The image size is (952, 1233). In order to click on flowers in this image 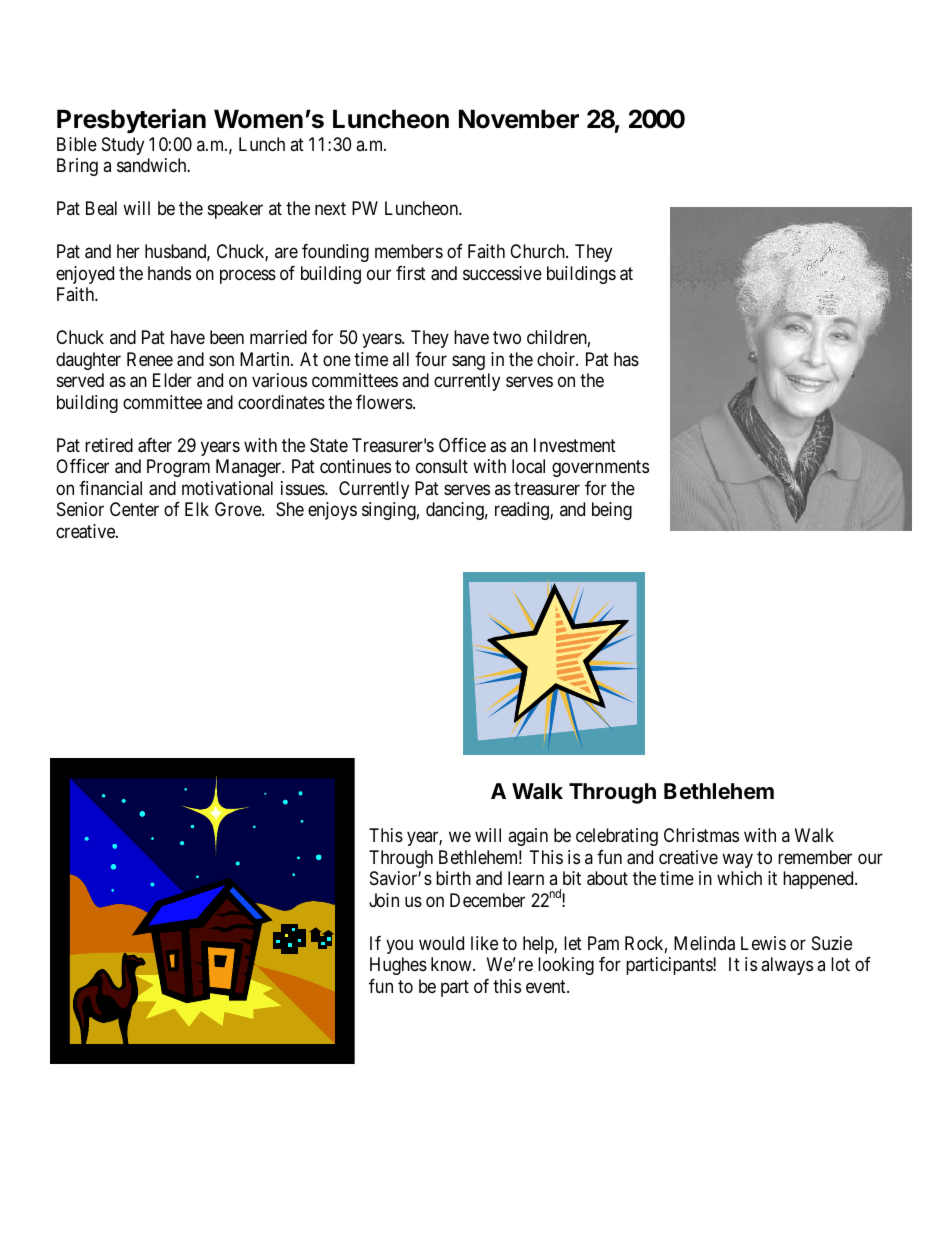, I will do `click(385, 402)`.
